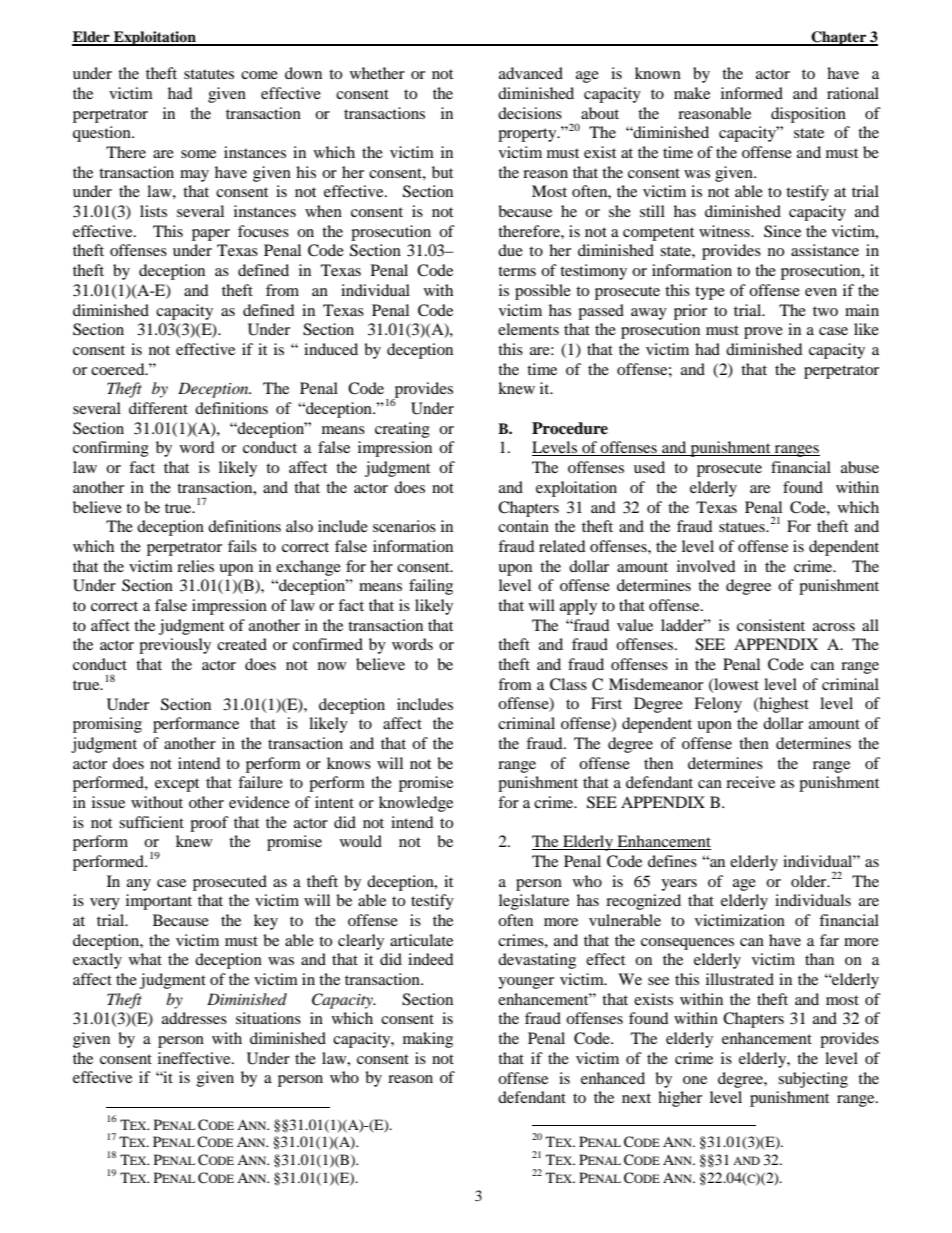  Describe the element at coordinates (528, 329) in the document. I see `elements` at that location.
